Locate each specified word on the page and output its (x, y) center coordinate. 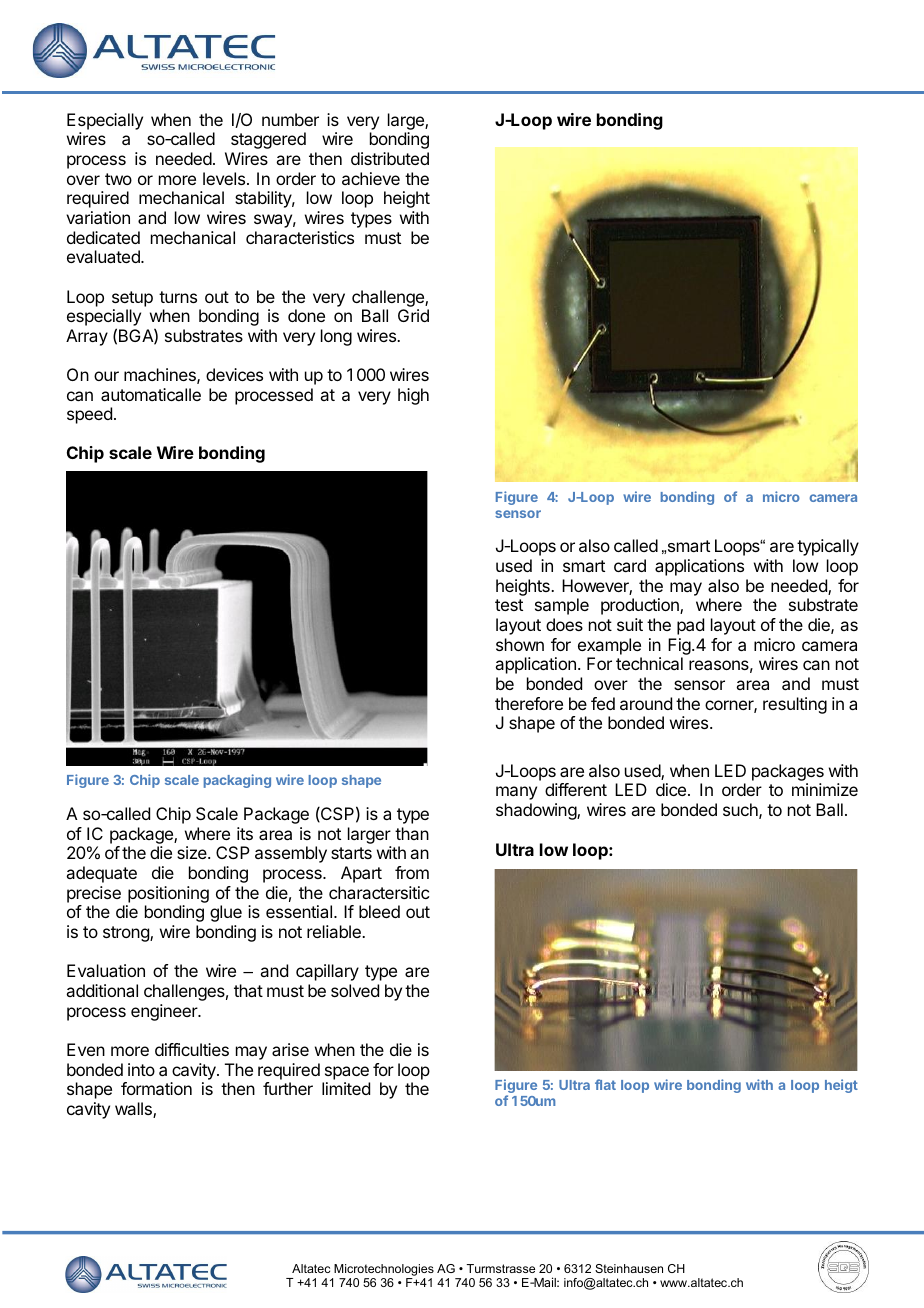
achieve (371, 178)
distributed (390, 158)
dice (671, 789)
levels (225, 178)
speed (89, 415)
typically (828, 547)
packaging (237, 781)
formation (156, 1088)
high (413, 396)
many (516, 793)
